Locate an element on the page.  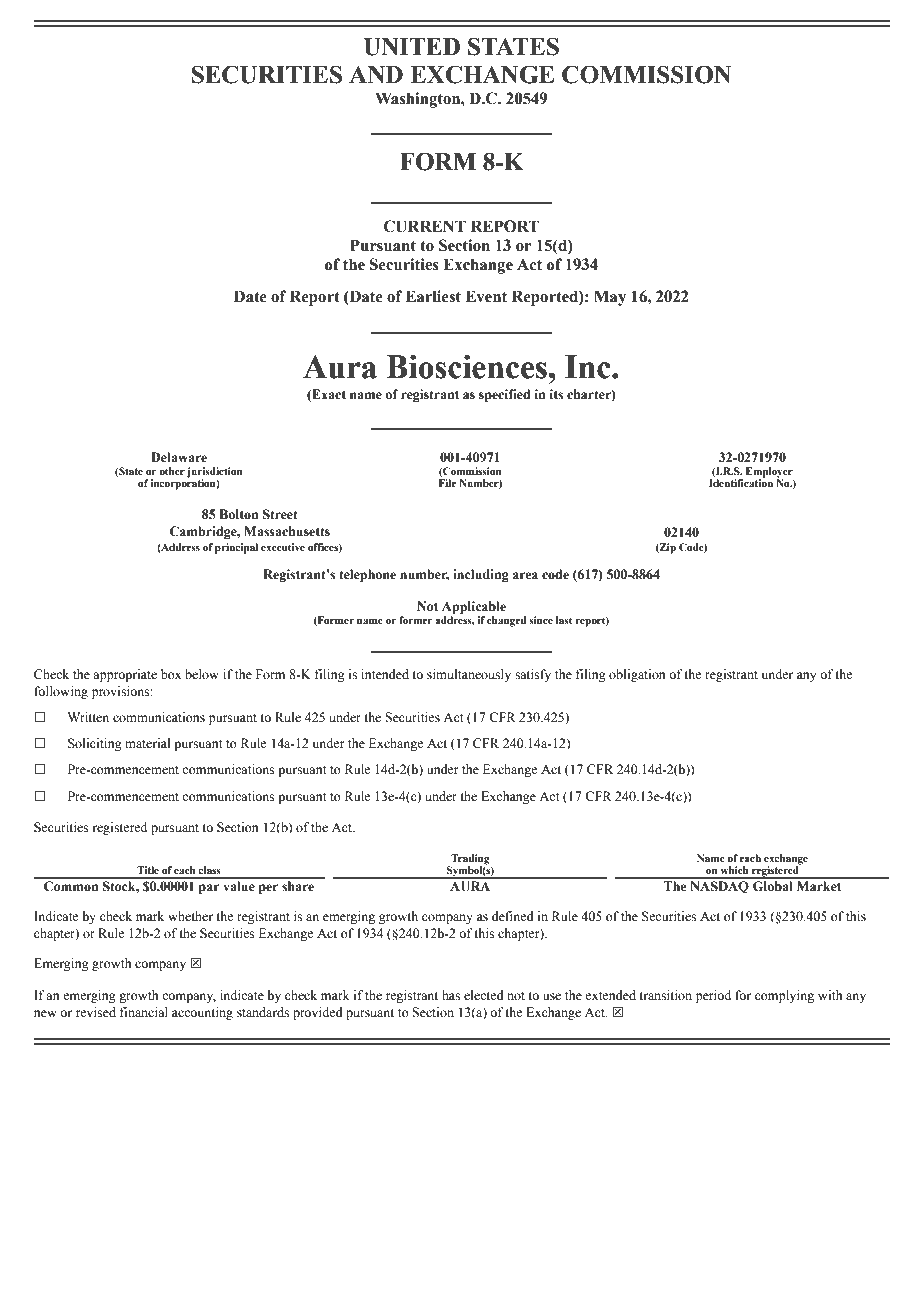
Delaware is located at coordinates (179, 457).
